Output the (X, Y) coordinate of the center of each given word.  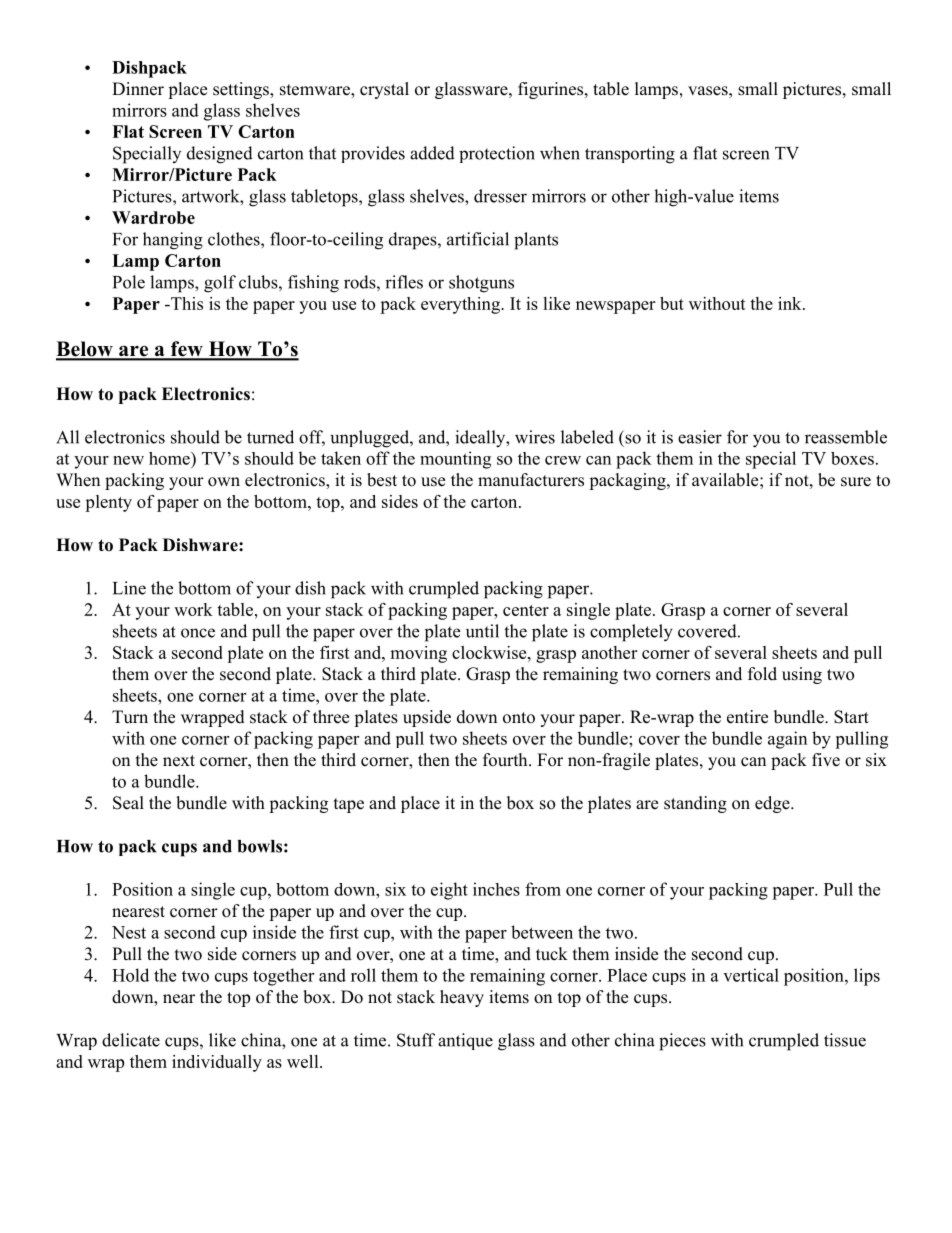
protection (497, 154)
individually (217, 1063)
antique (465, 1041)
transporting (630, 155)
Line (129, 588)
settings (242, 90)
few (187, 350)
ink (791, 303)
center (526, 610)
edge (773, 804)
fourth (506, 760)
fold (762, 674)
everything (461, 305)
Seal (128, 803)
